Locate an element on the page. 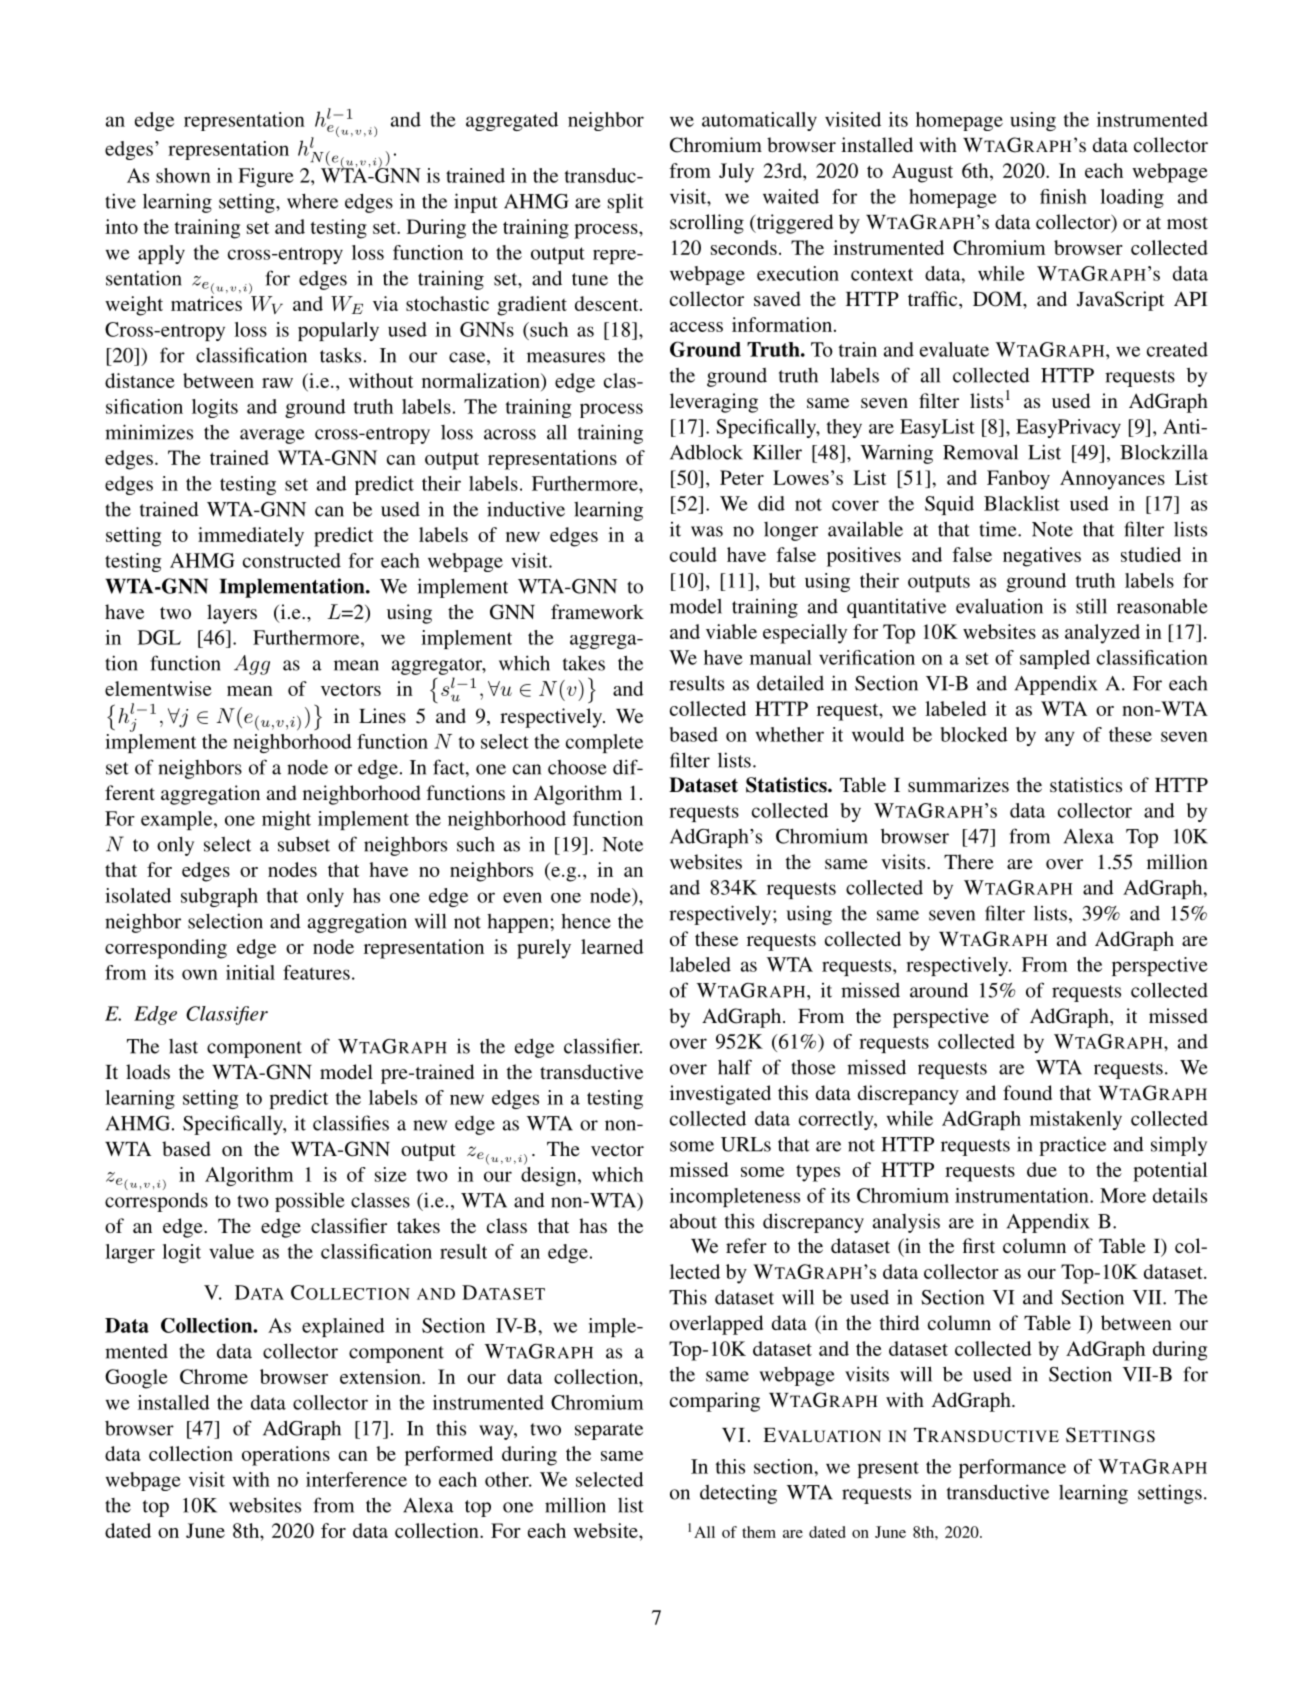 Image resolution: width=1313 pixels, height=1700 pixels. last is located at coordinates (183, 1046).
